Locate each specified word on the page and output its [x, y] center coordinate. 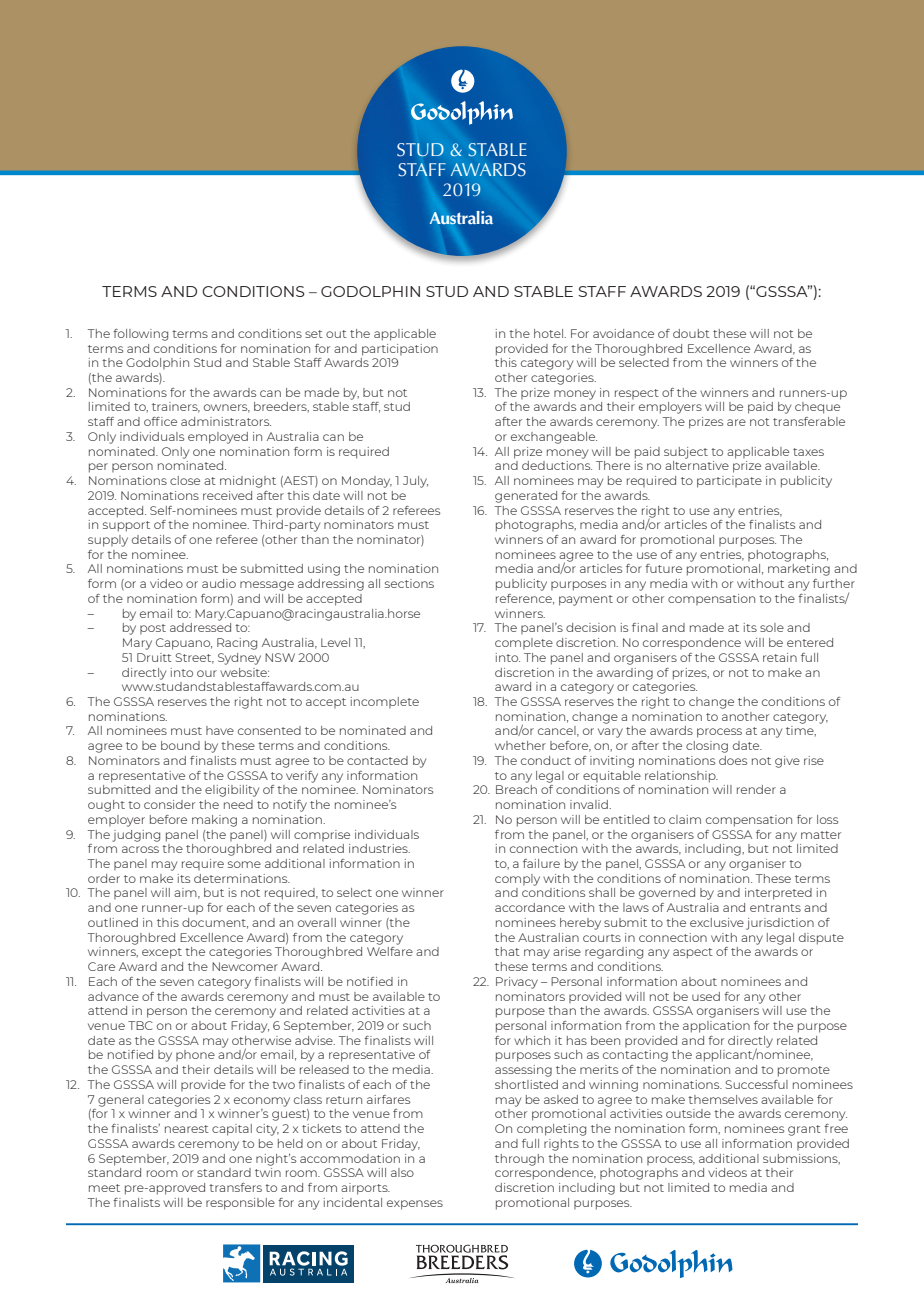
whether [520, 745]
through [519, 1160]
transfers [235, 1187]
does [733, 760]
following [140, 335]
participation [400, 350]
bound [180, 745]
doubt [691, 333]
